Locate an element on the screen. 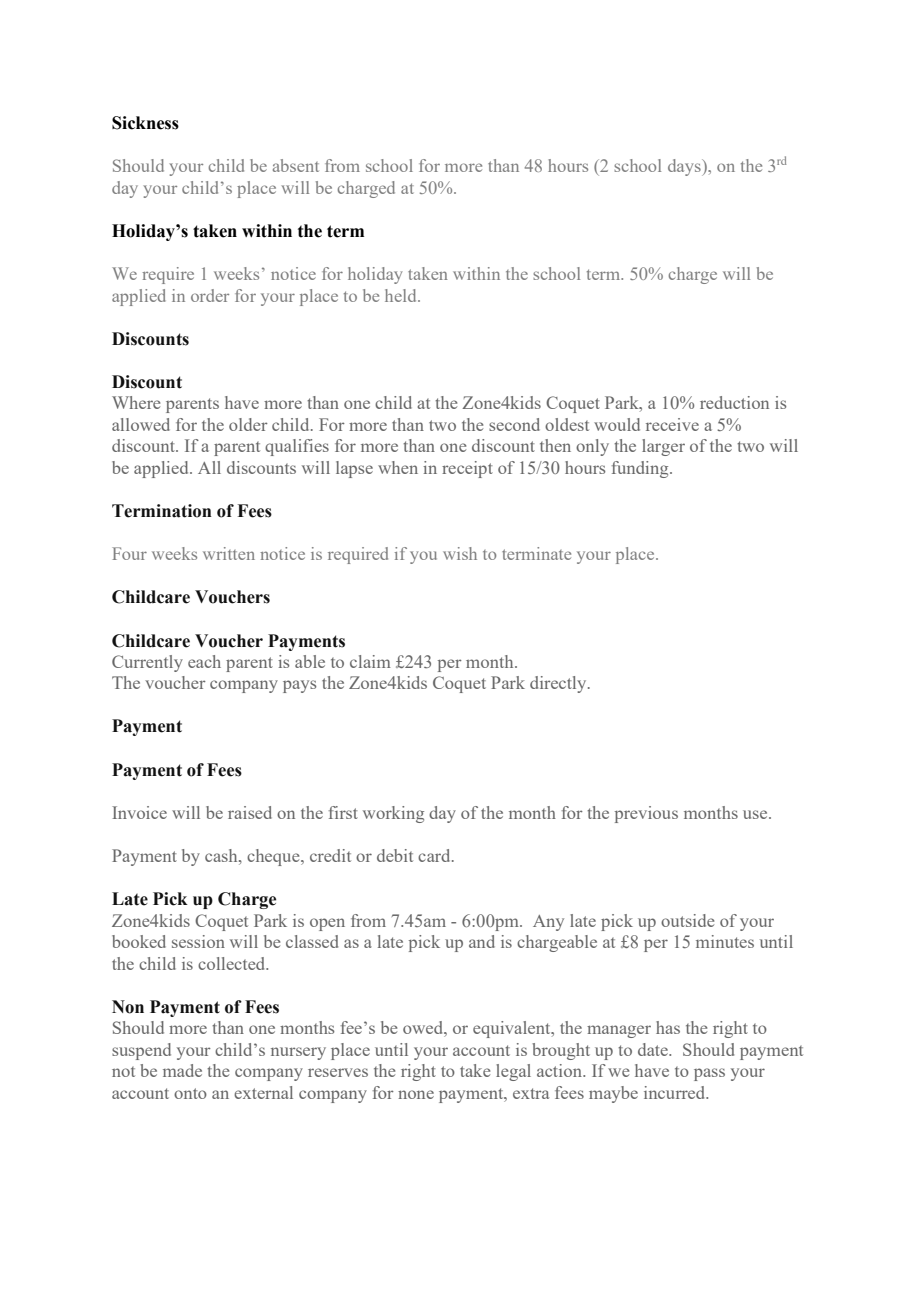 This screenshot has width=924, height=1308. absent is located at coordinates (296, 165).
